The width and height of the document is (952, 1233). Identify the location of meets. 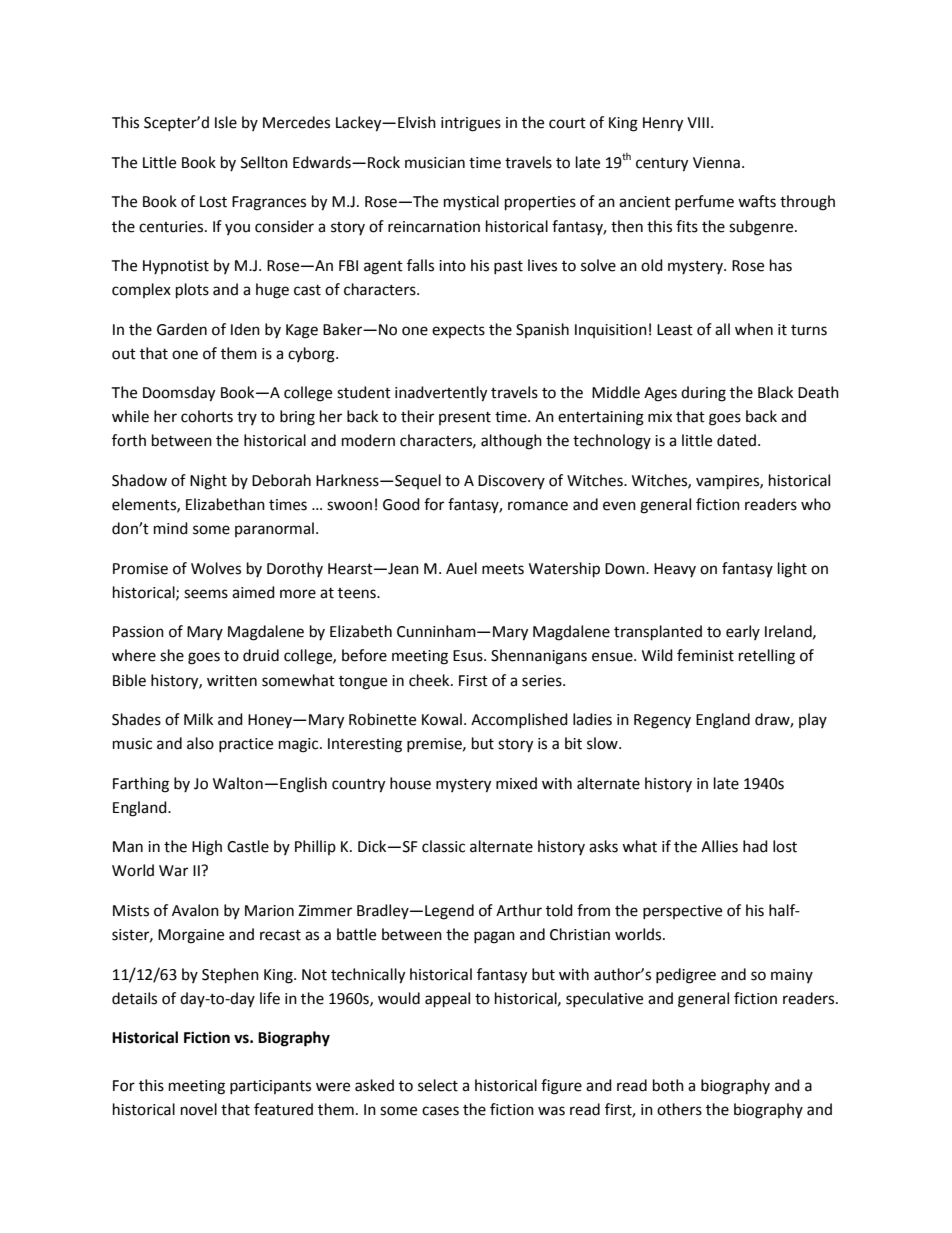
(503, 569).
